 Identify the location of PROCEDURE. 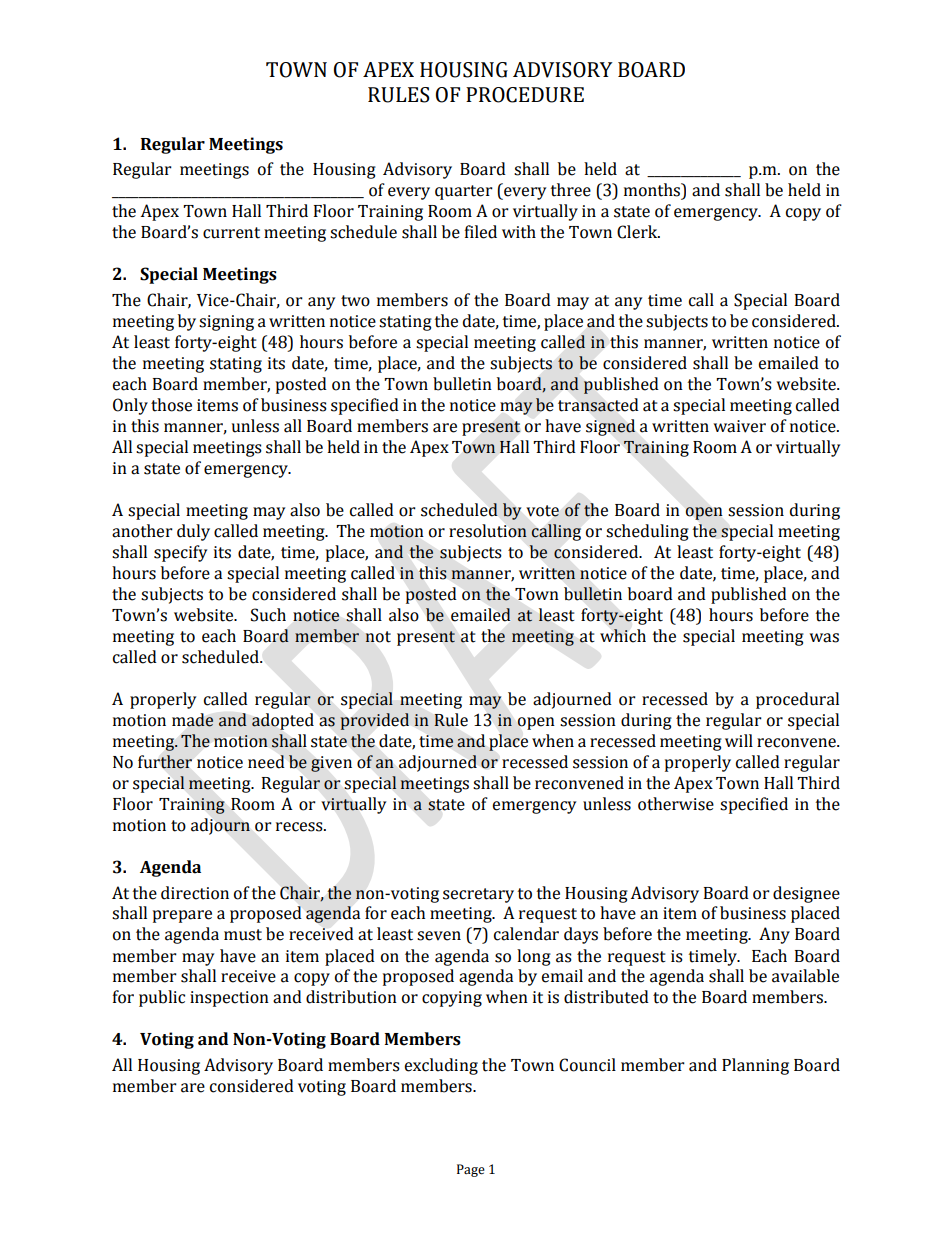
(525, 95).
